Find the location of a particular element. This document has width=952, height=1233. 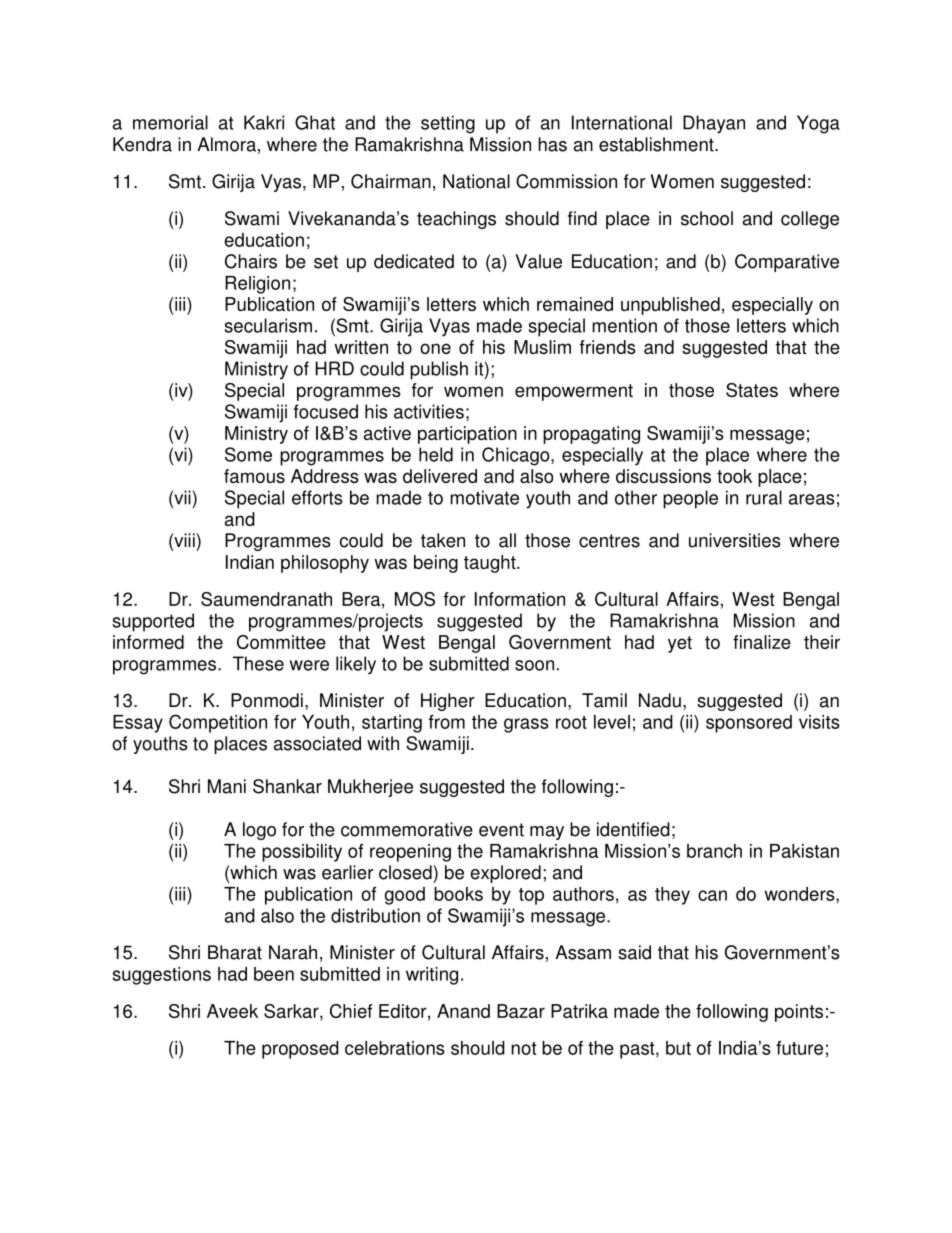

participation is located at coordinates (467, 435).
